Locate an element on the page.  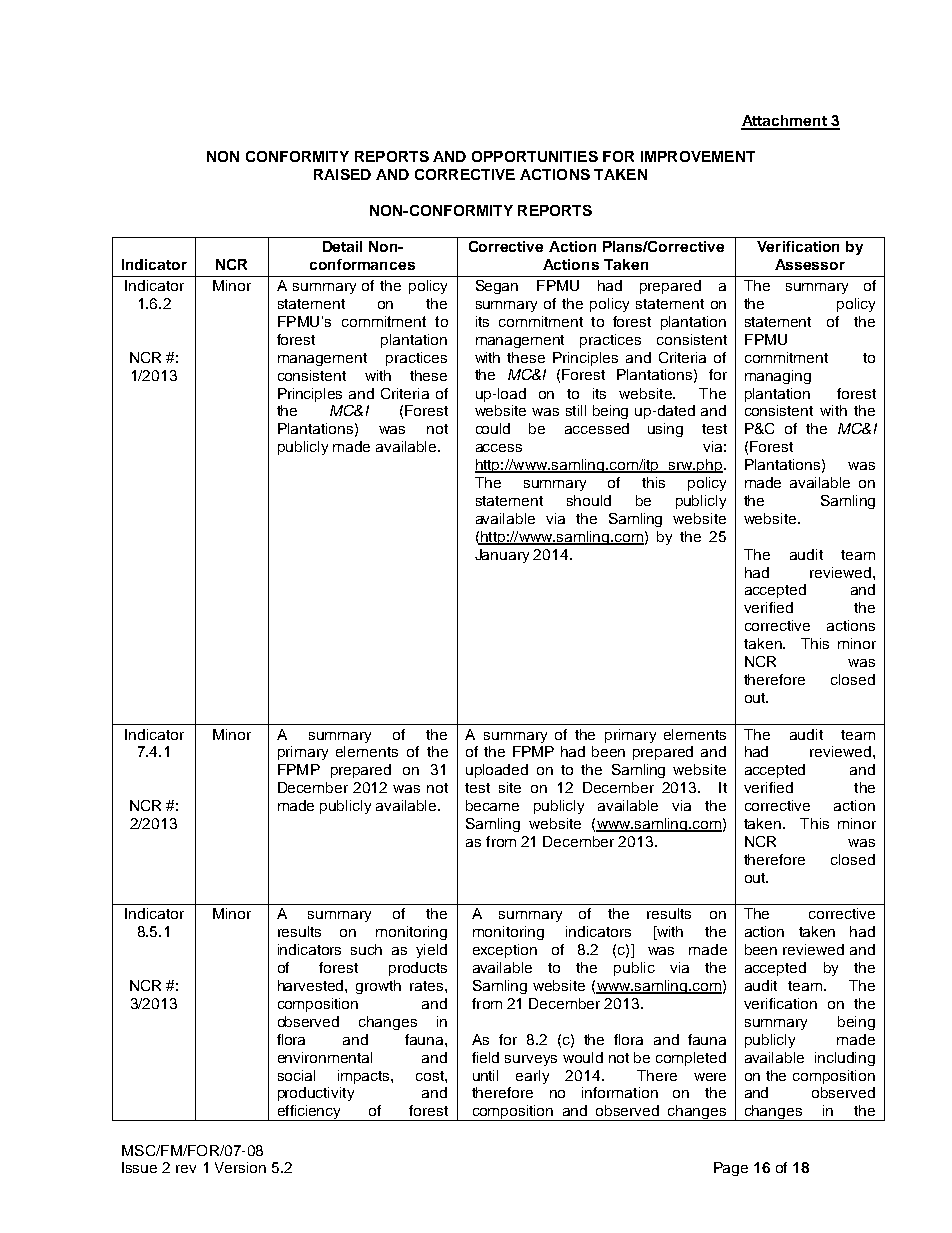
exception is located at coordinates (505, 951).
